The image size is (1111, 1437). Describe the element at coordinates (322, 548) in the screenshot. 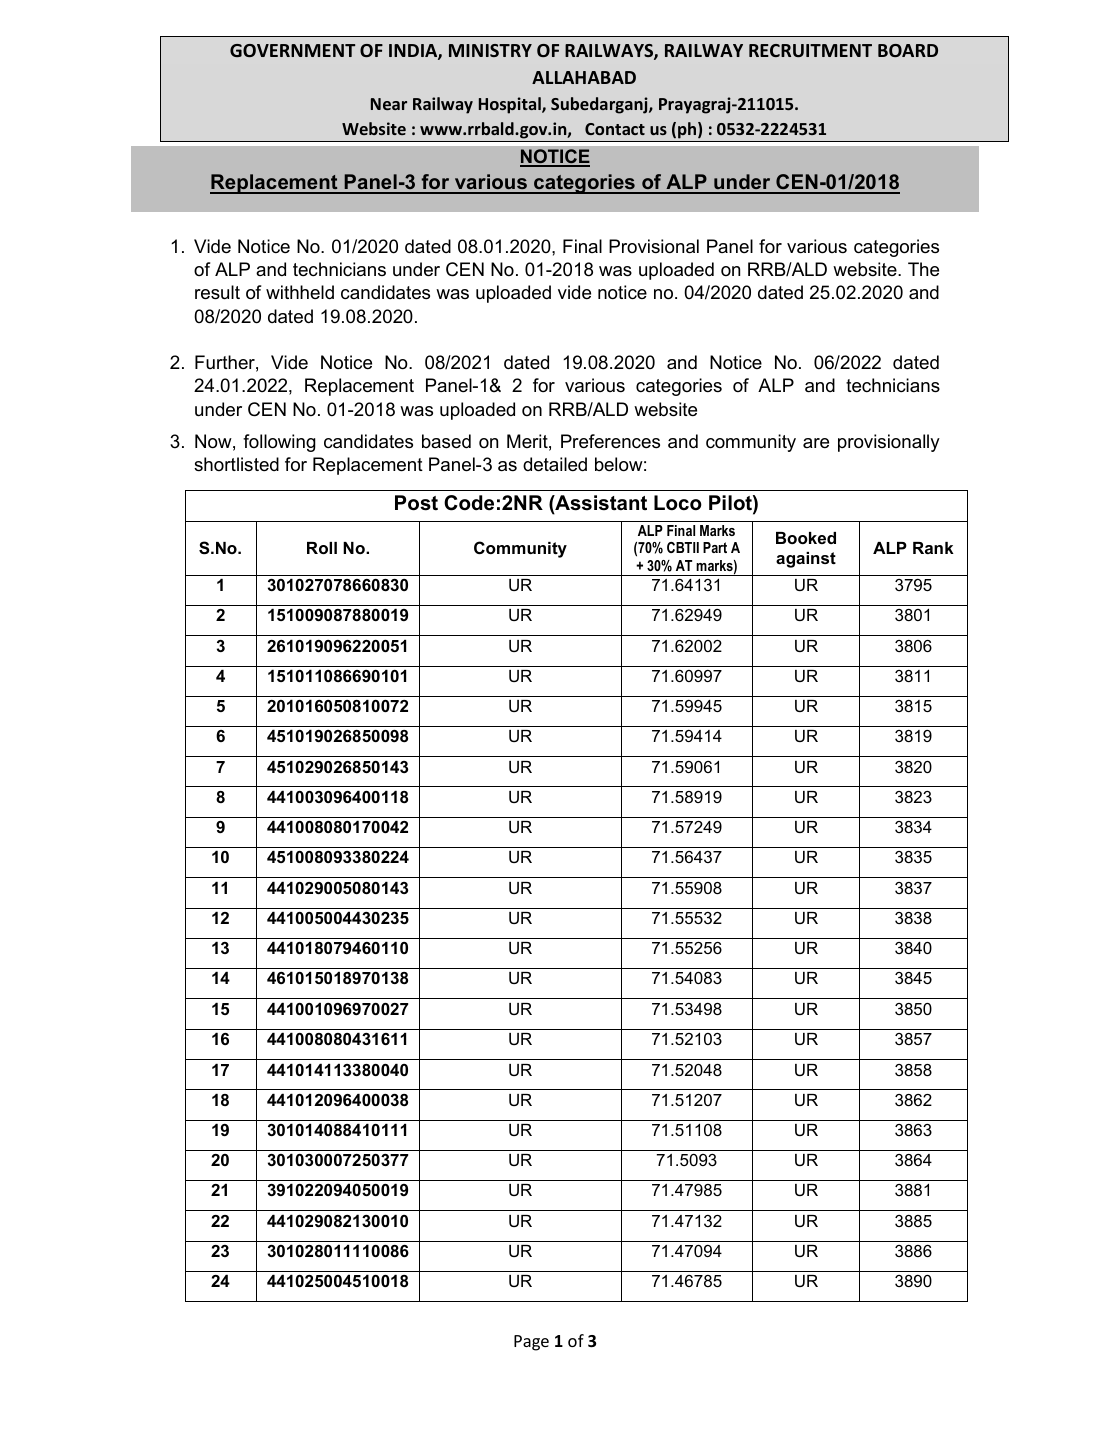

I see `Roll` at that location.
